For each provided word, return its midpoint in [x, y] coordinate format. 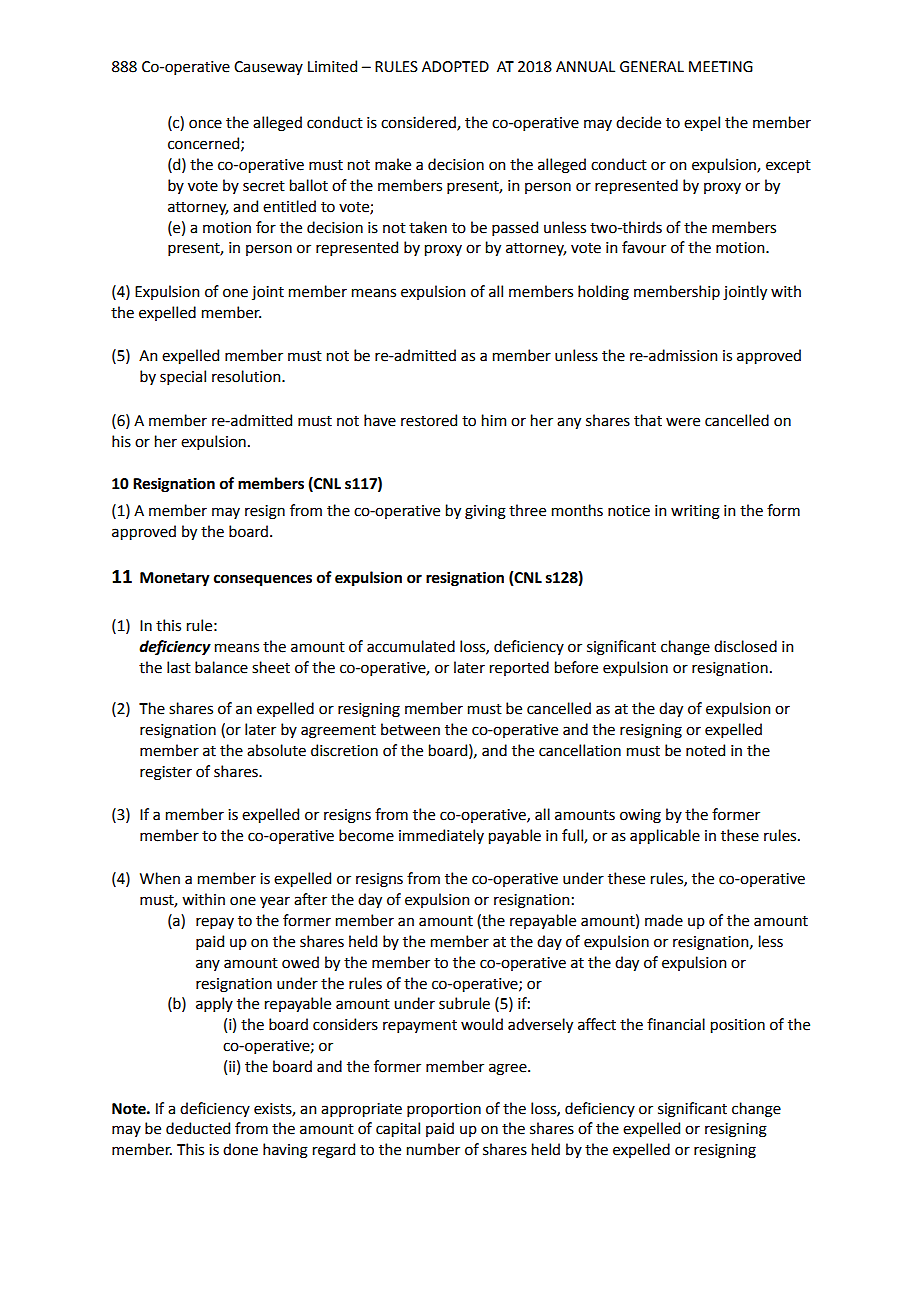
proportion [444, 1110]
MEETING [721, 67]
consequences [263, 580]
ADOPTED [455, 67]
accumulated [411, 646]
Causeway [268, 68]
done [240, 1149]
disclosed [745, 646]
